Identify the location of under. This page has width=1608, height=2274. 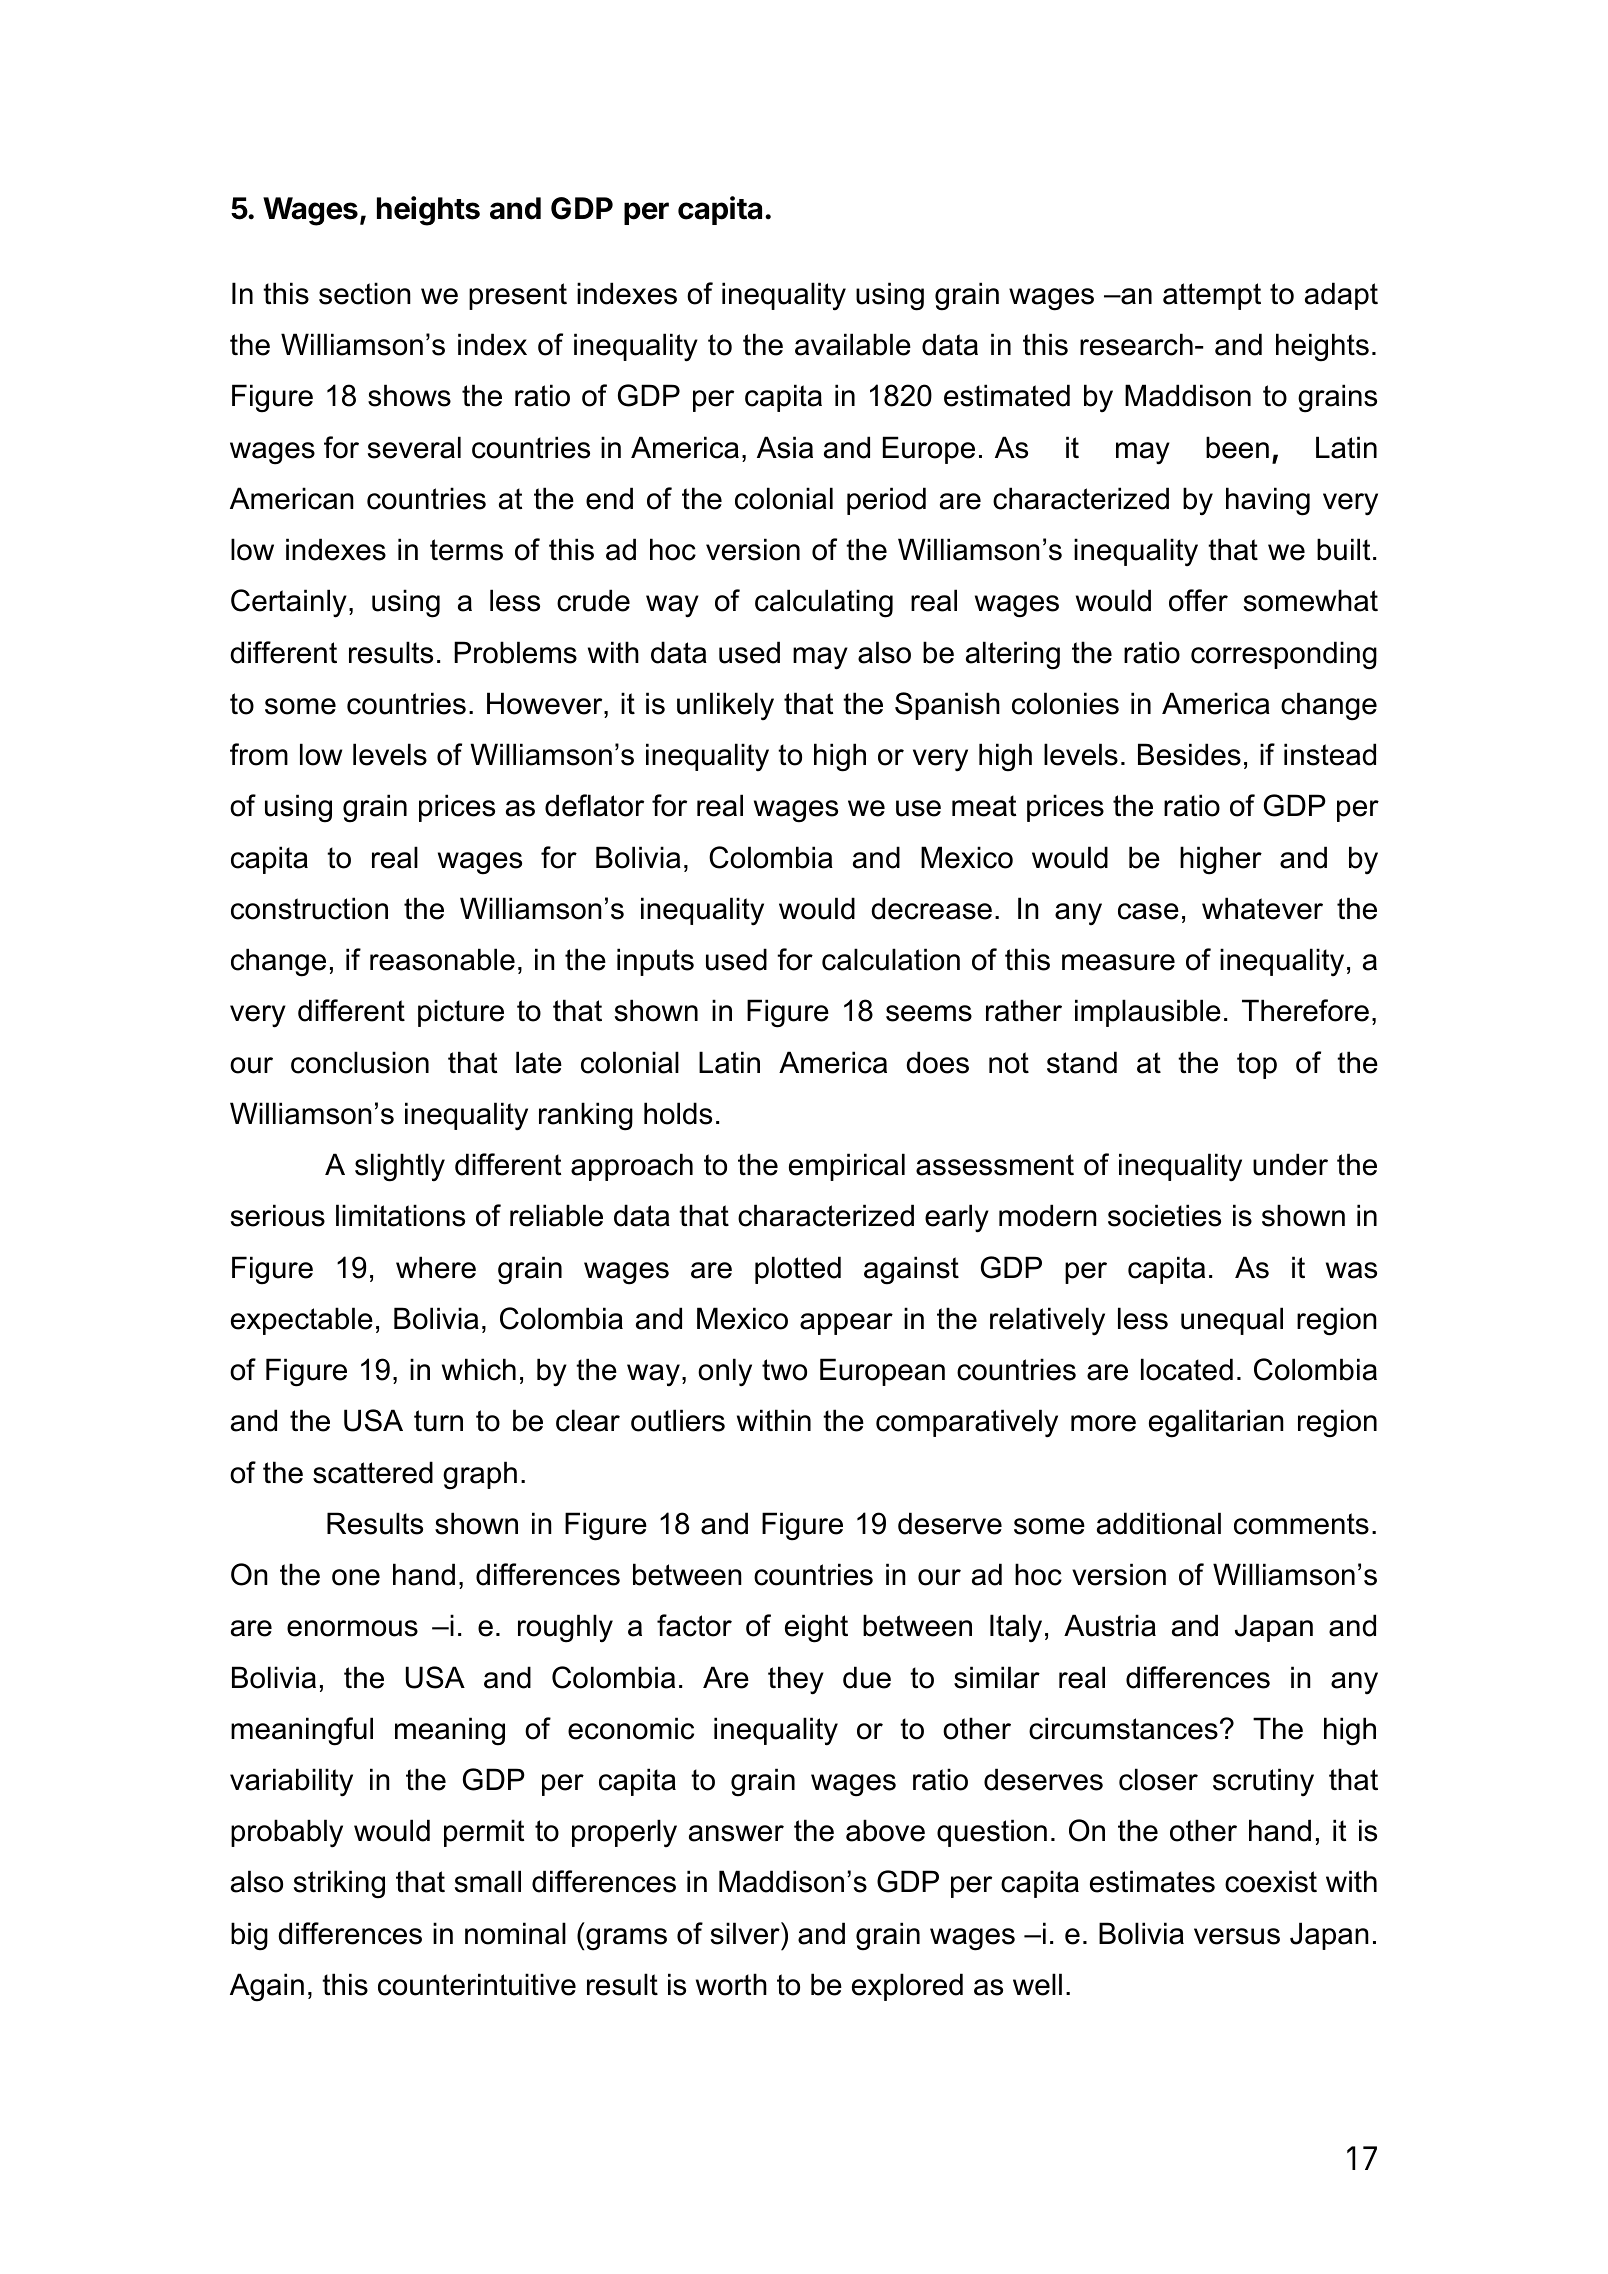
(1290, 1164).
